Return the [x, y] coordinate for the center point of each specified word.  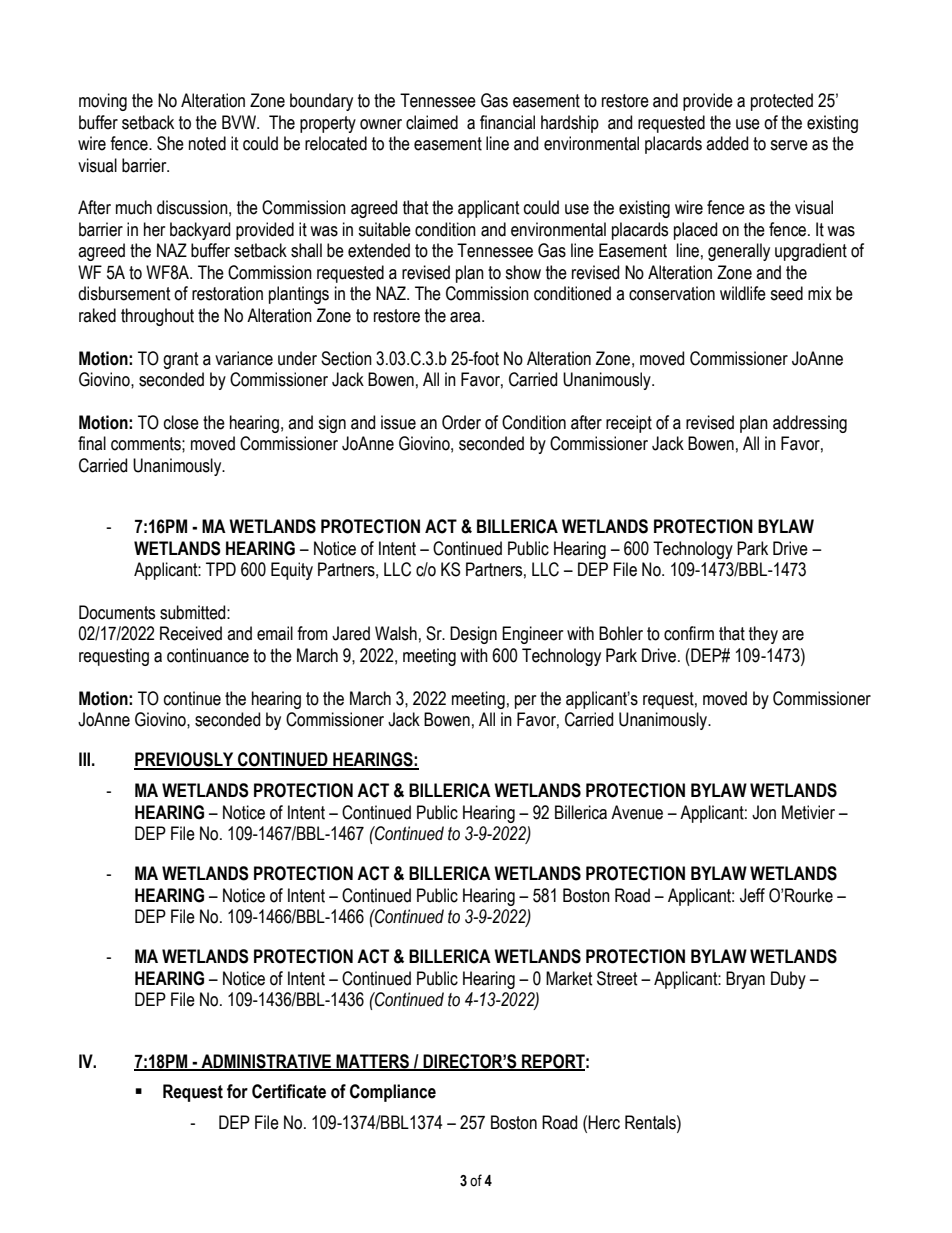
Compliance [393, 1093]
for [237, 1091]
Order [461, 422]
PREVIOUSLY [185, 760]
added [727, 143]
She [170, 143]
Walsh [396, 633]
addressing [810, 424]
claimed [432, 122]
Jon [764, 812]
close [181, 422]
